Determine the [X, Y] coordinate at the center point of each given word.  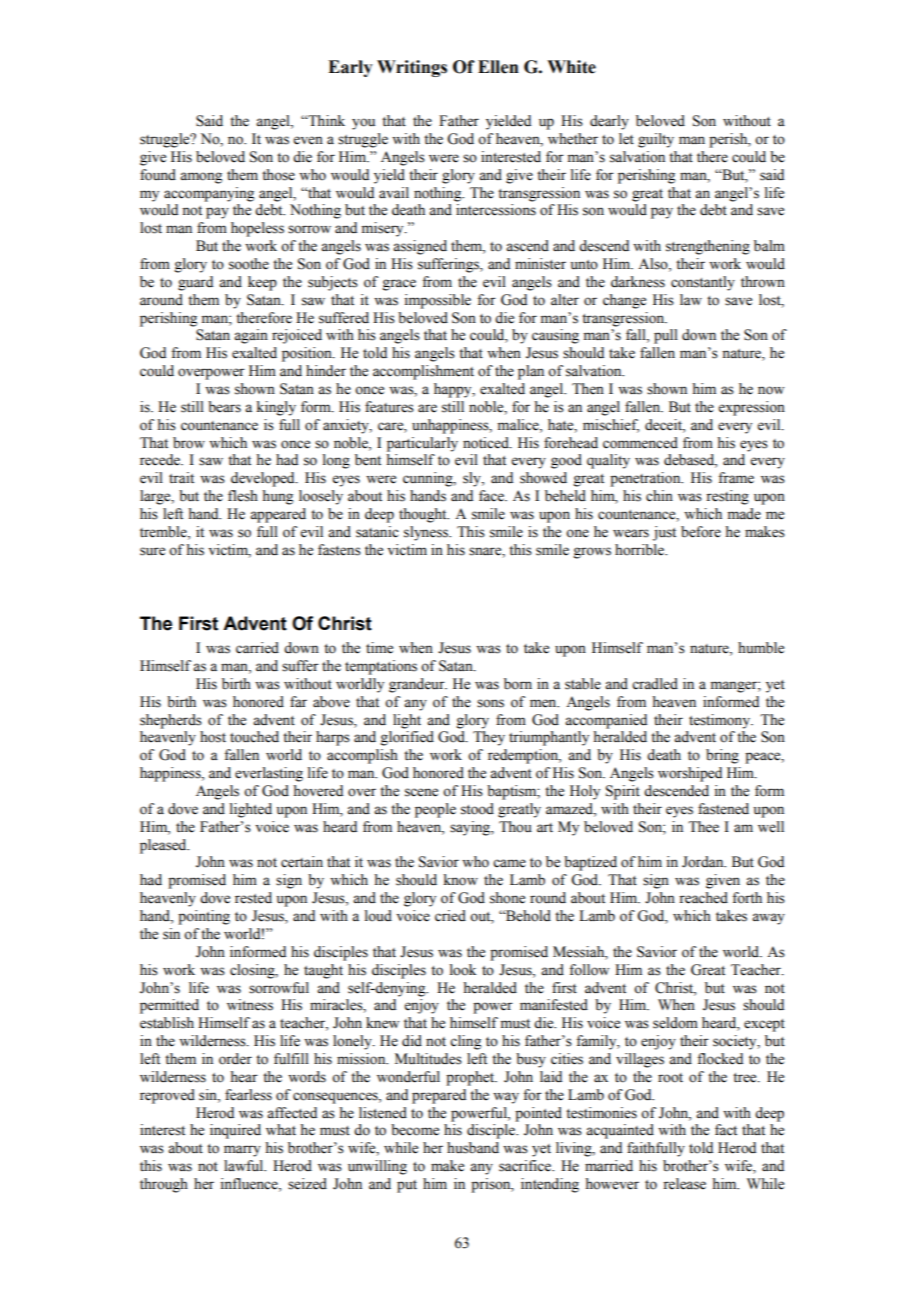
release [684, 1184]
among [201, 178]
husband [473, 1148]
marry [242, 1151]
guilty [656, 140]
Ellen [498, 67]
